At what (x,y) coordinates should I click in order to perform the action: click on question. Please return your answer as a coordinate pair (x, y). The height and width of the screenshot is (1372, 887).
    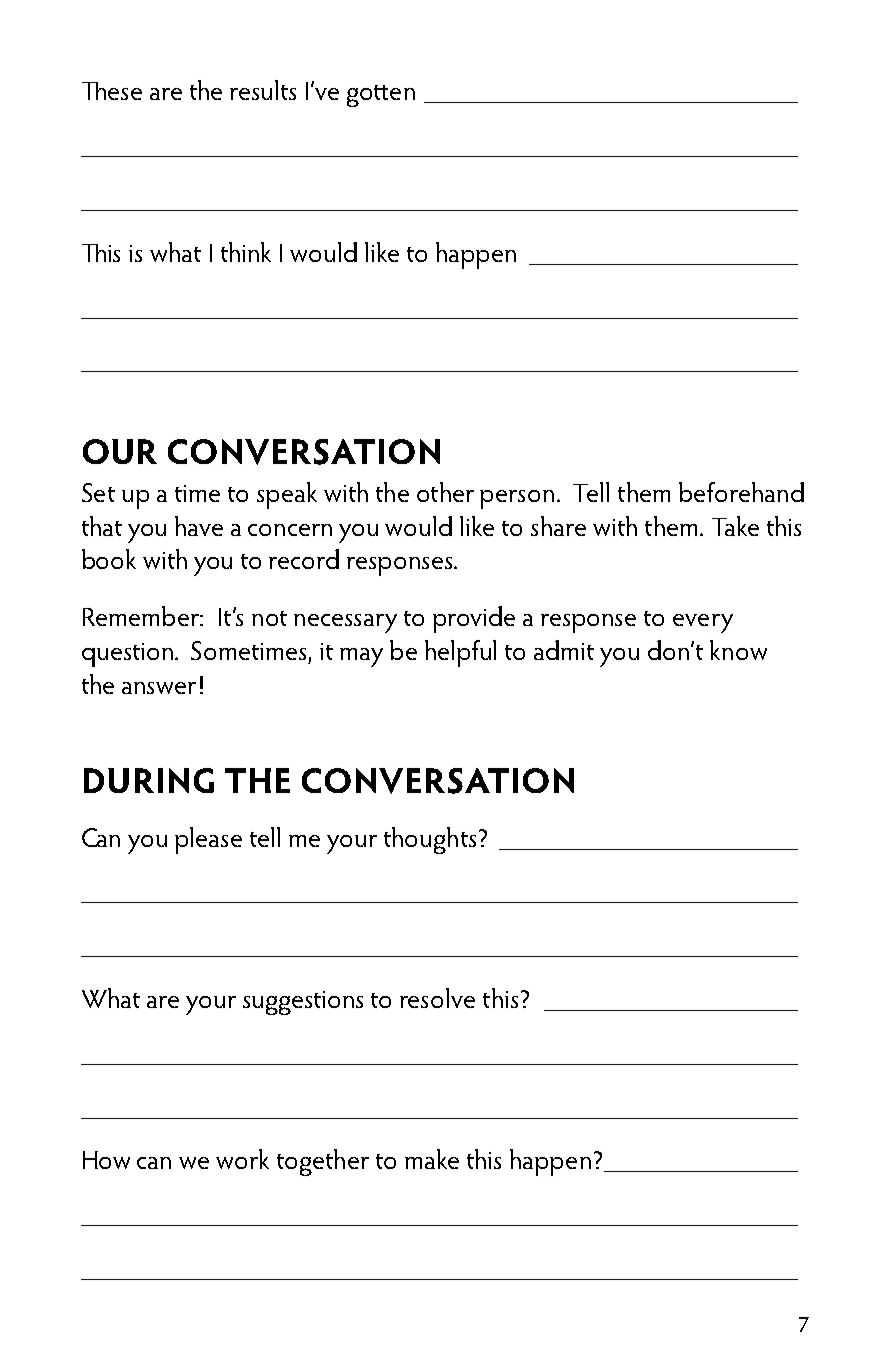
    Looking at the image, I should click on (127, 655).
